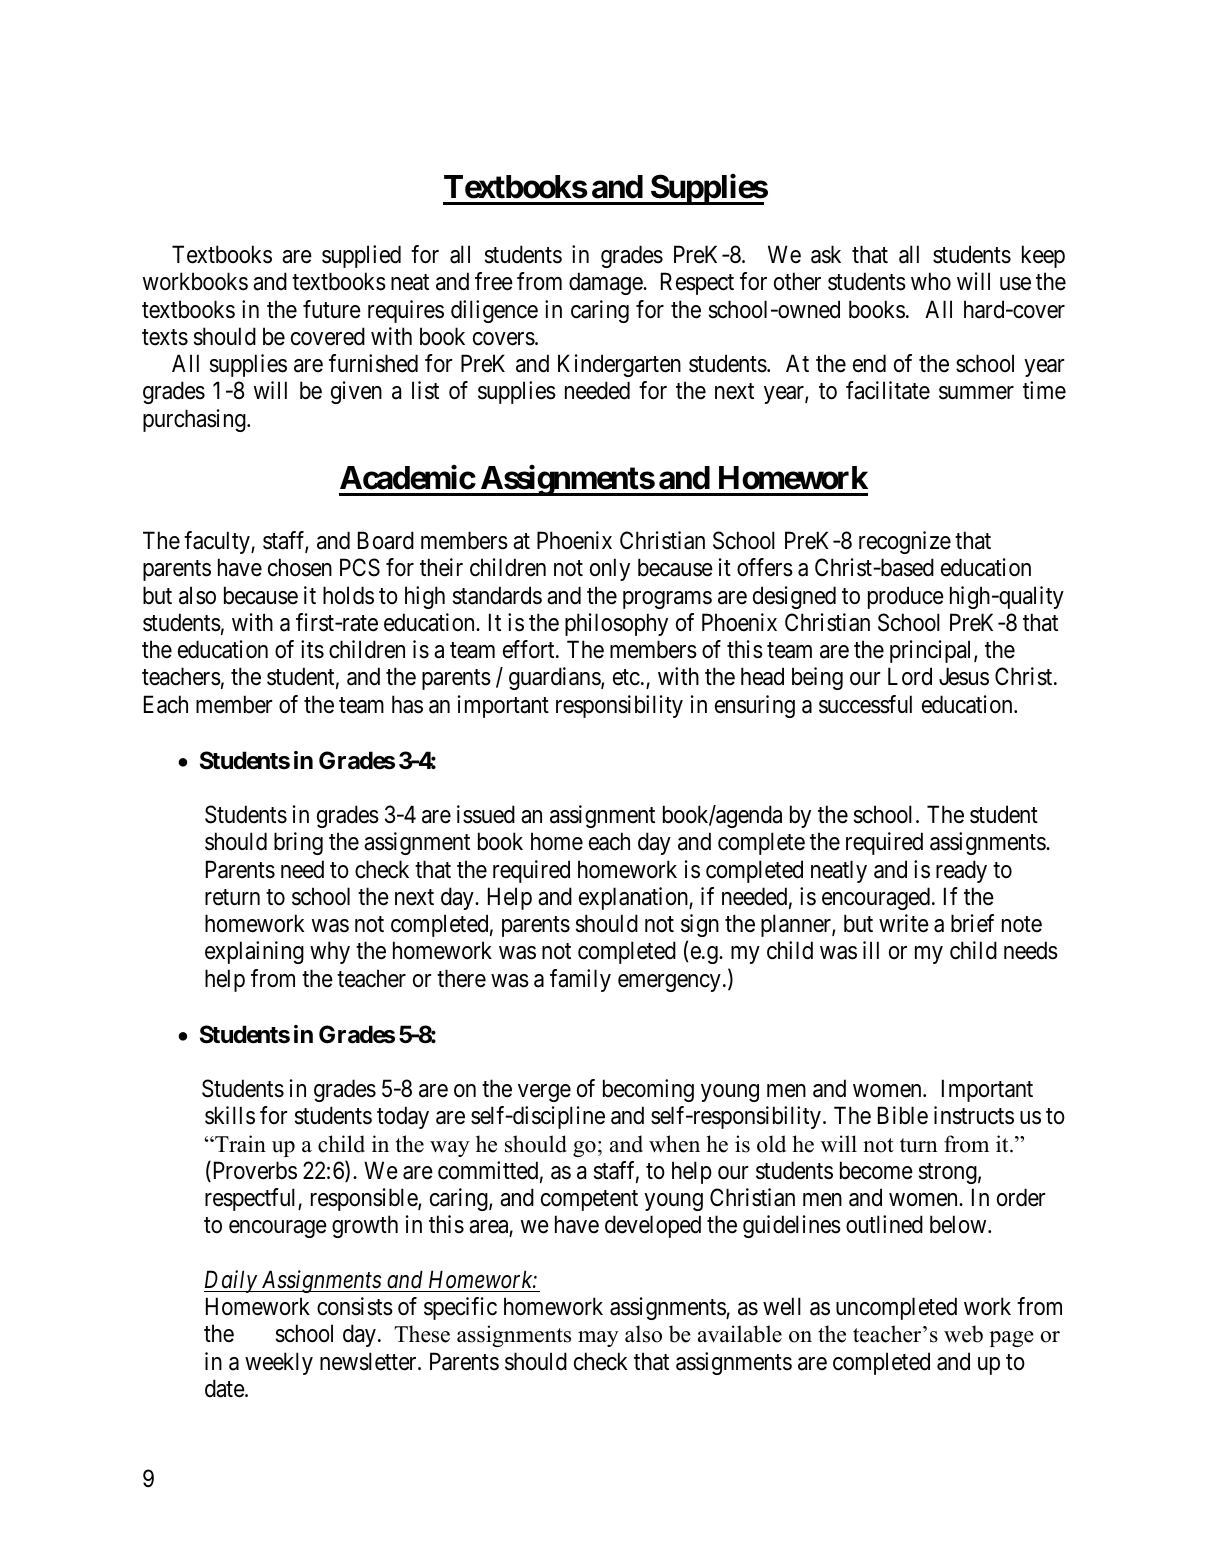 The height and width of the screenshot is (1563, 1207). What do you see at coordinates (230, 1115) in the screenshot?
I see `skills` at bounding box center [230, 1115].
